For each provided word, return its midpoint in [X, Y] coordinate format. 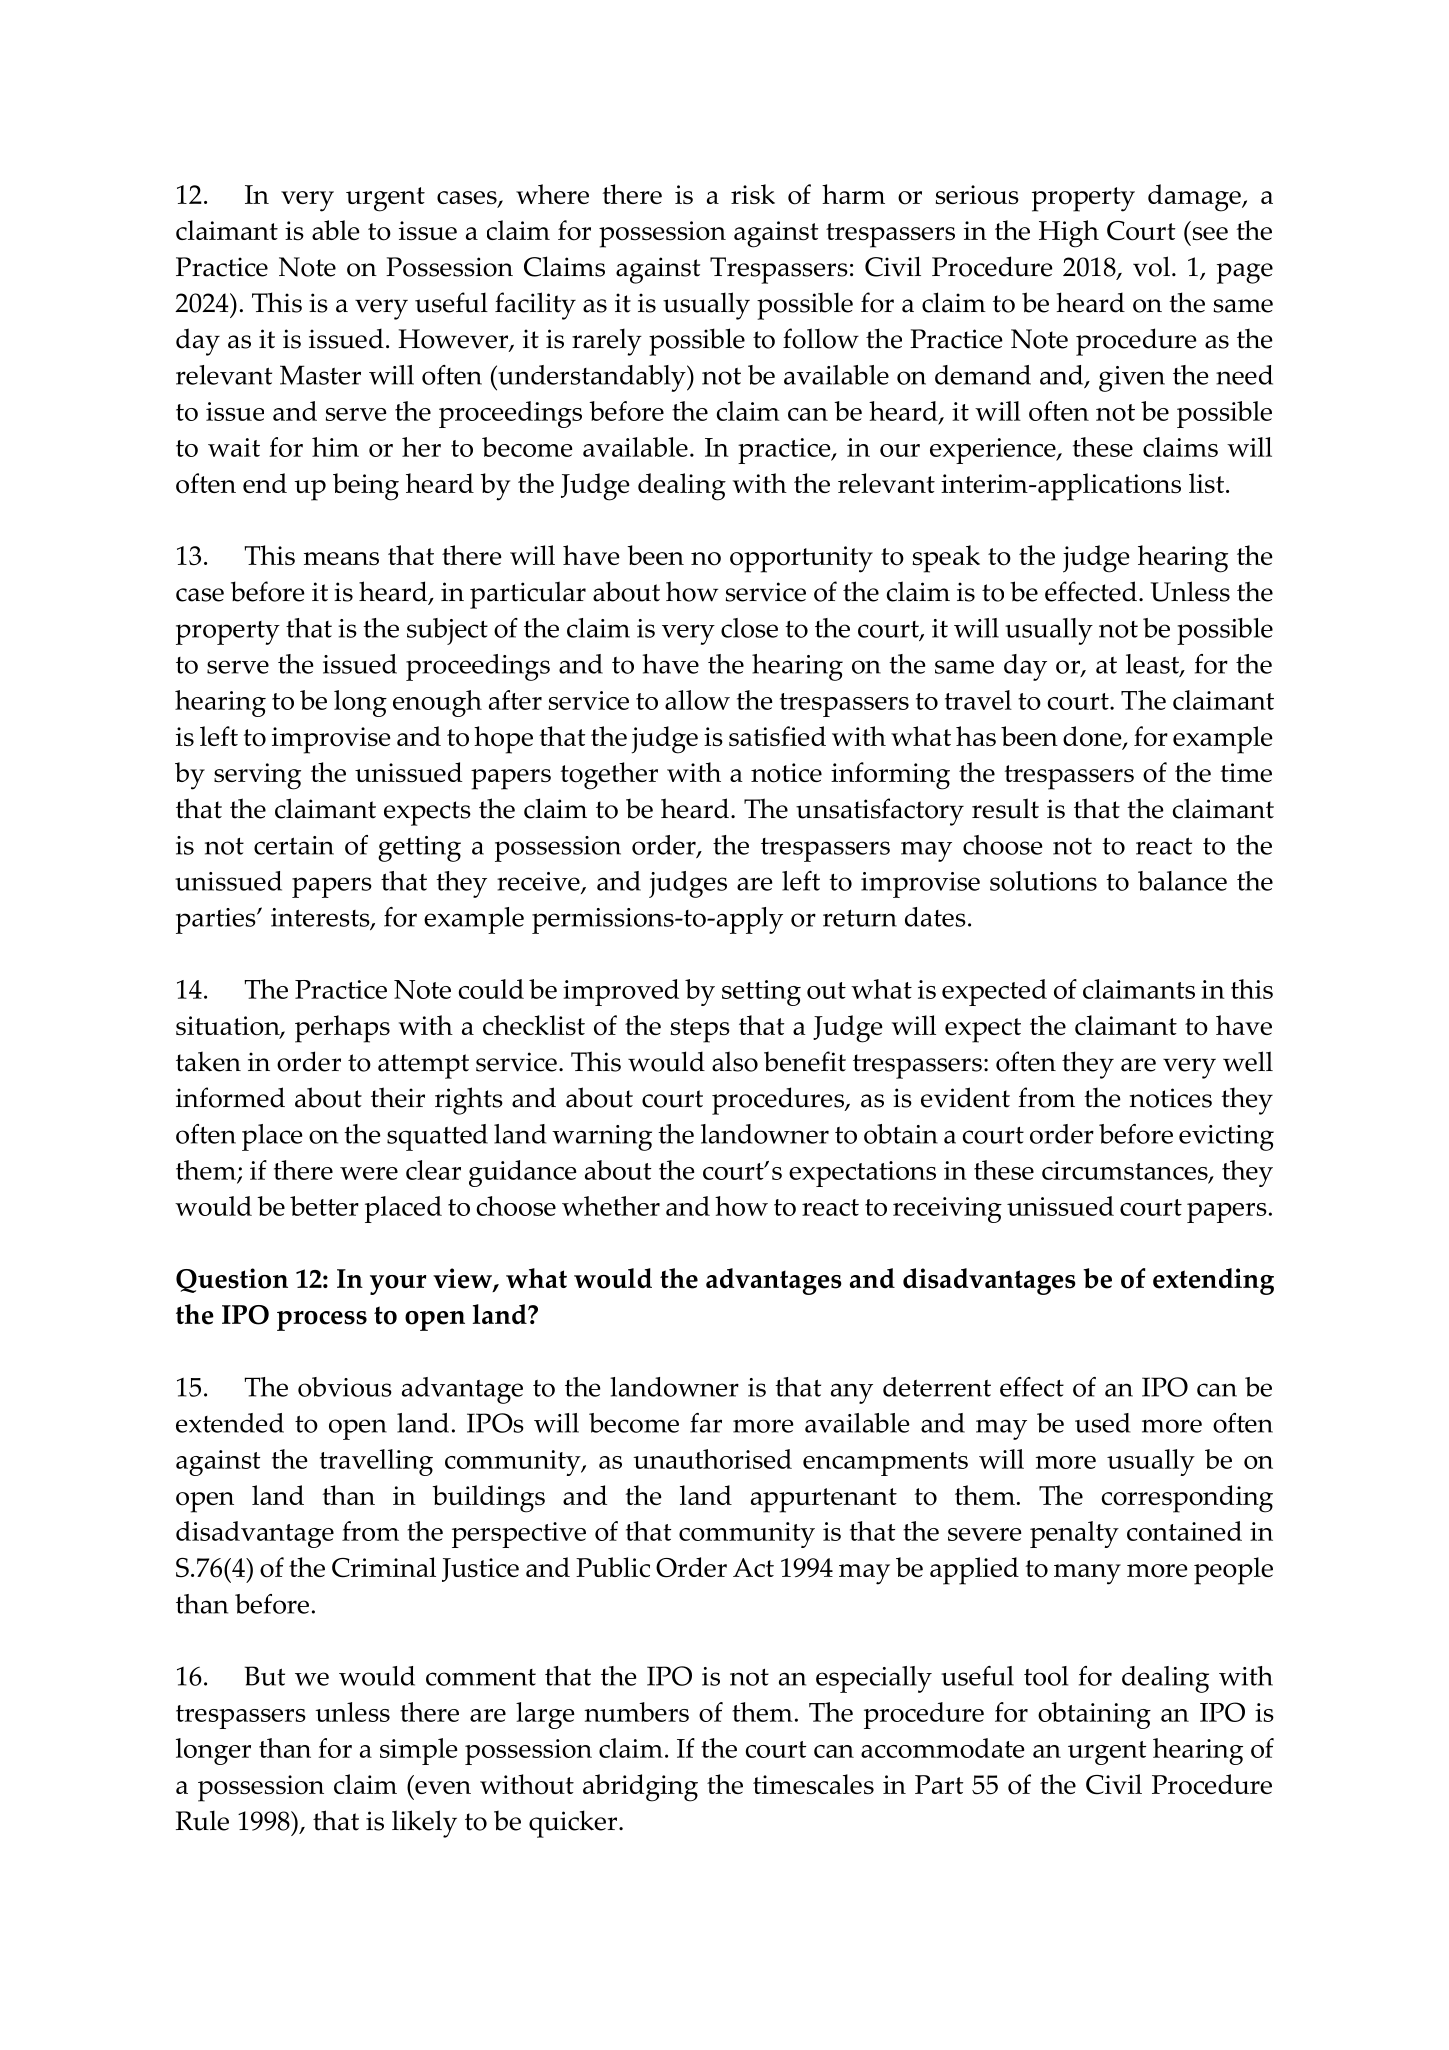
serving [257, 776]
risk [753, 194]
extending [1213, 1281]
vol [1151, 266]
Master [320, 375]
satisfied [777, 736]
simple [418, 1751]
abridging [640, 1788]
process [322, 1321]
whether [611, 1206]
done [1093, 737]
